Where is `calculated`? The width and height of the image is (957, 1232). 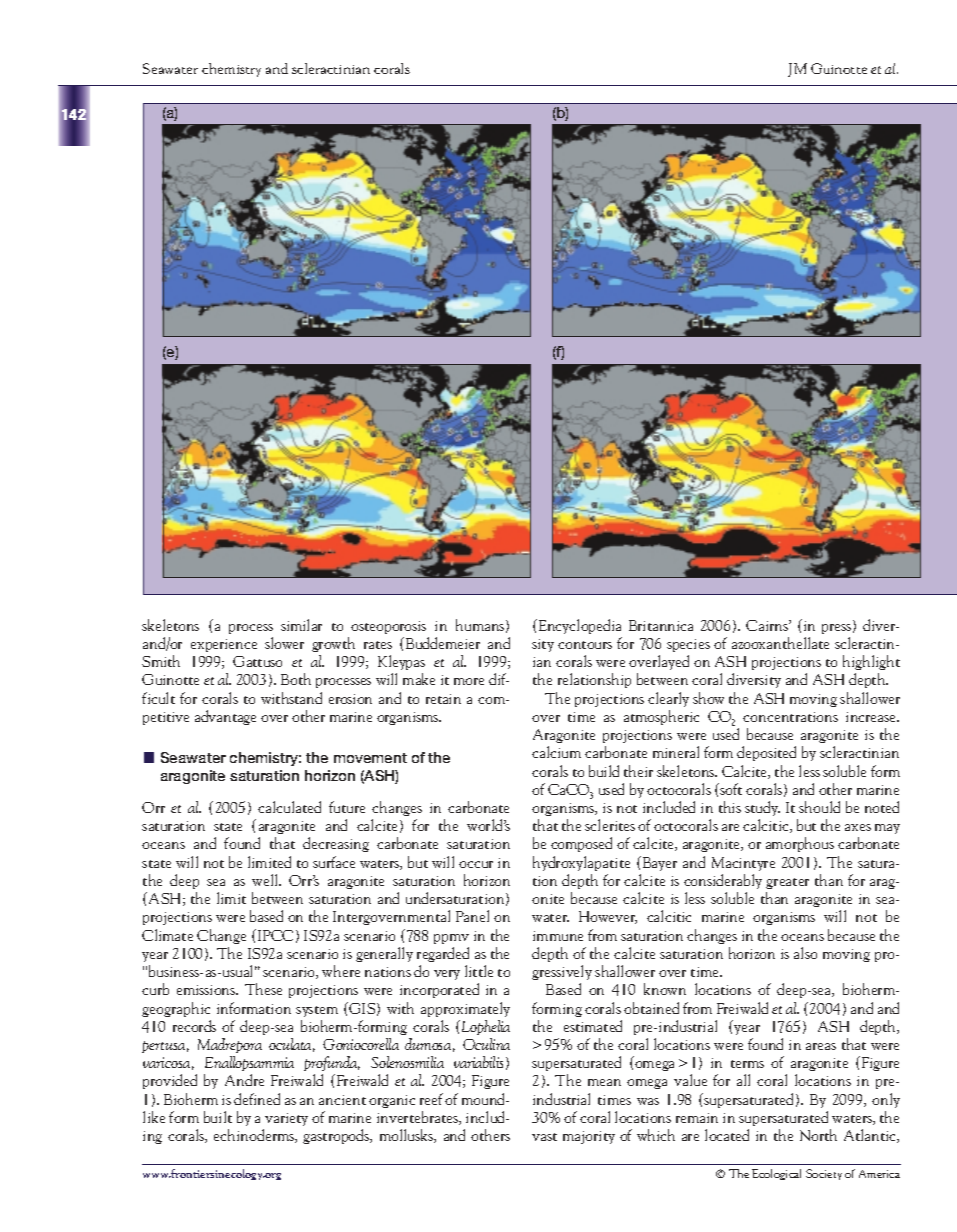 calculated is located at coordinates (289, 807).
